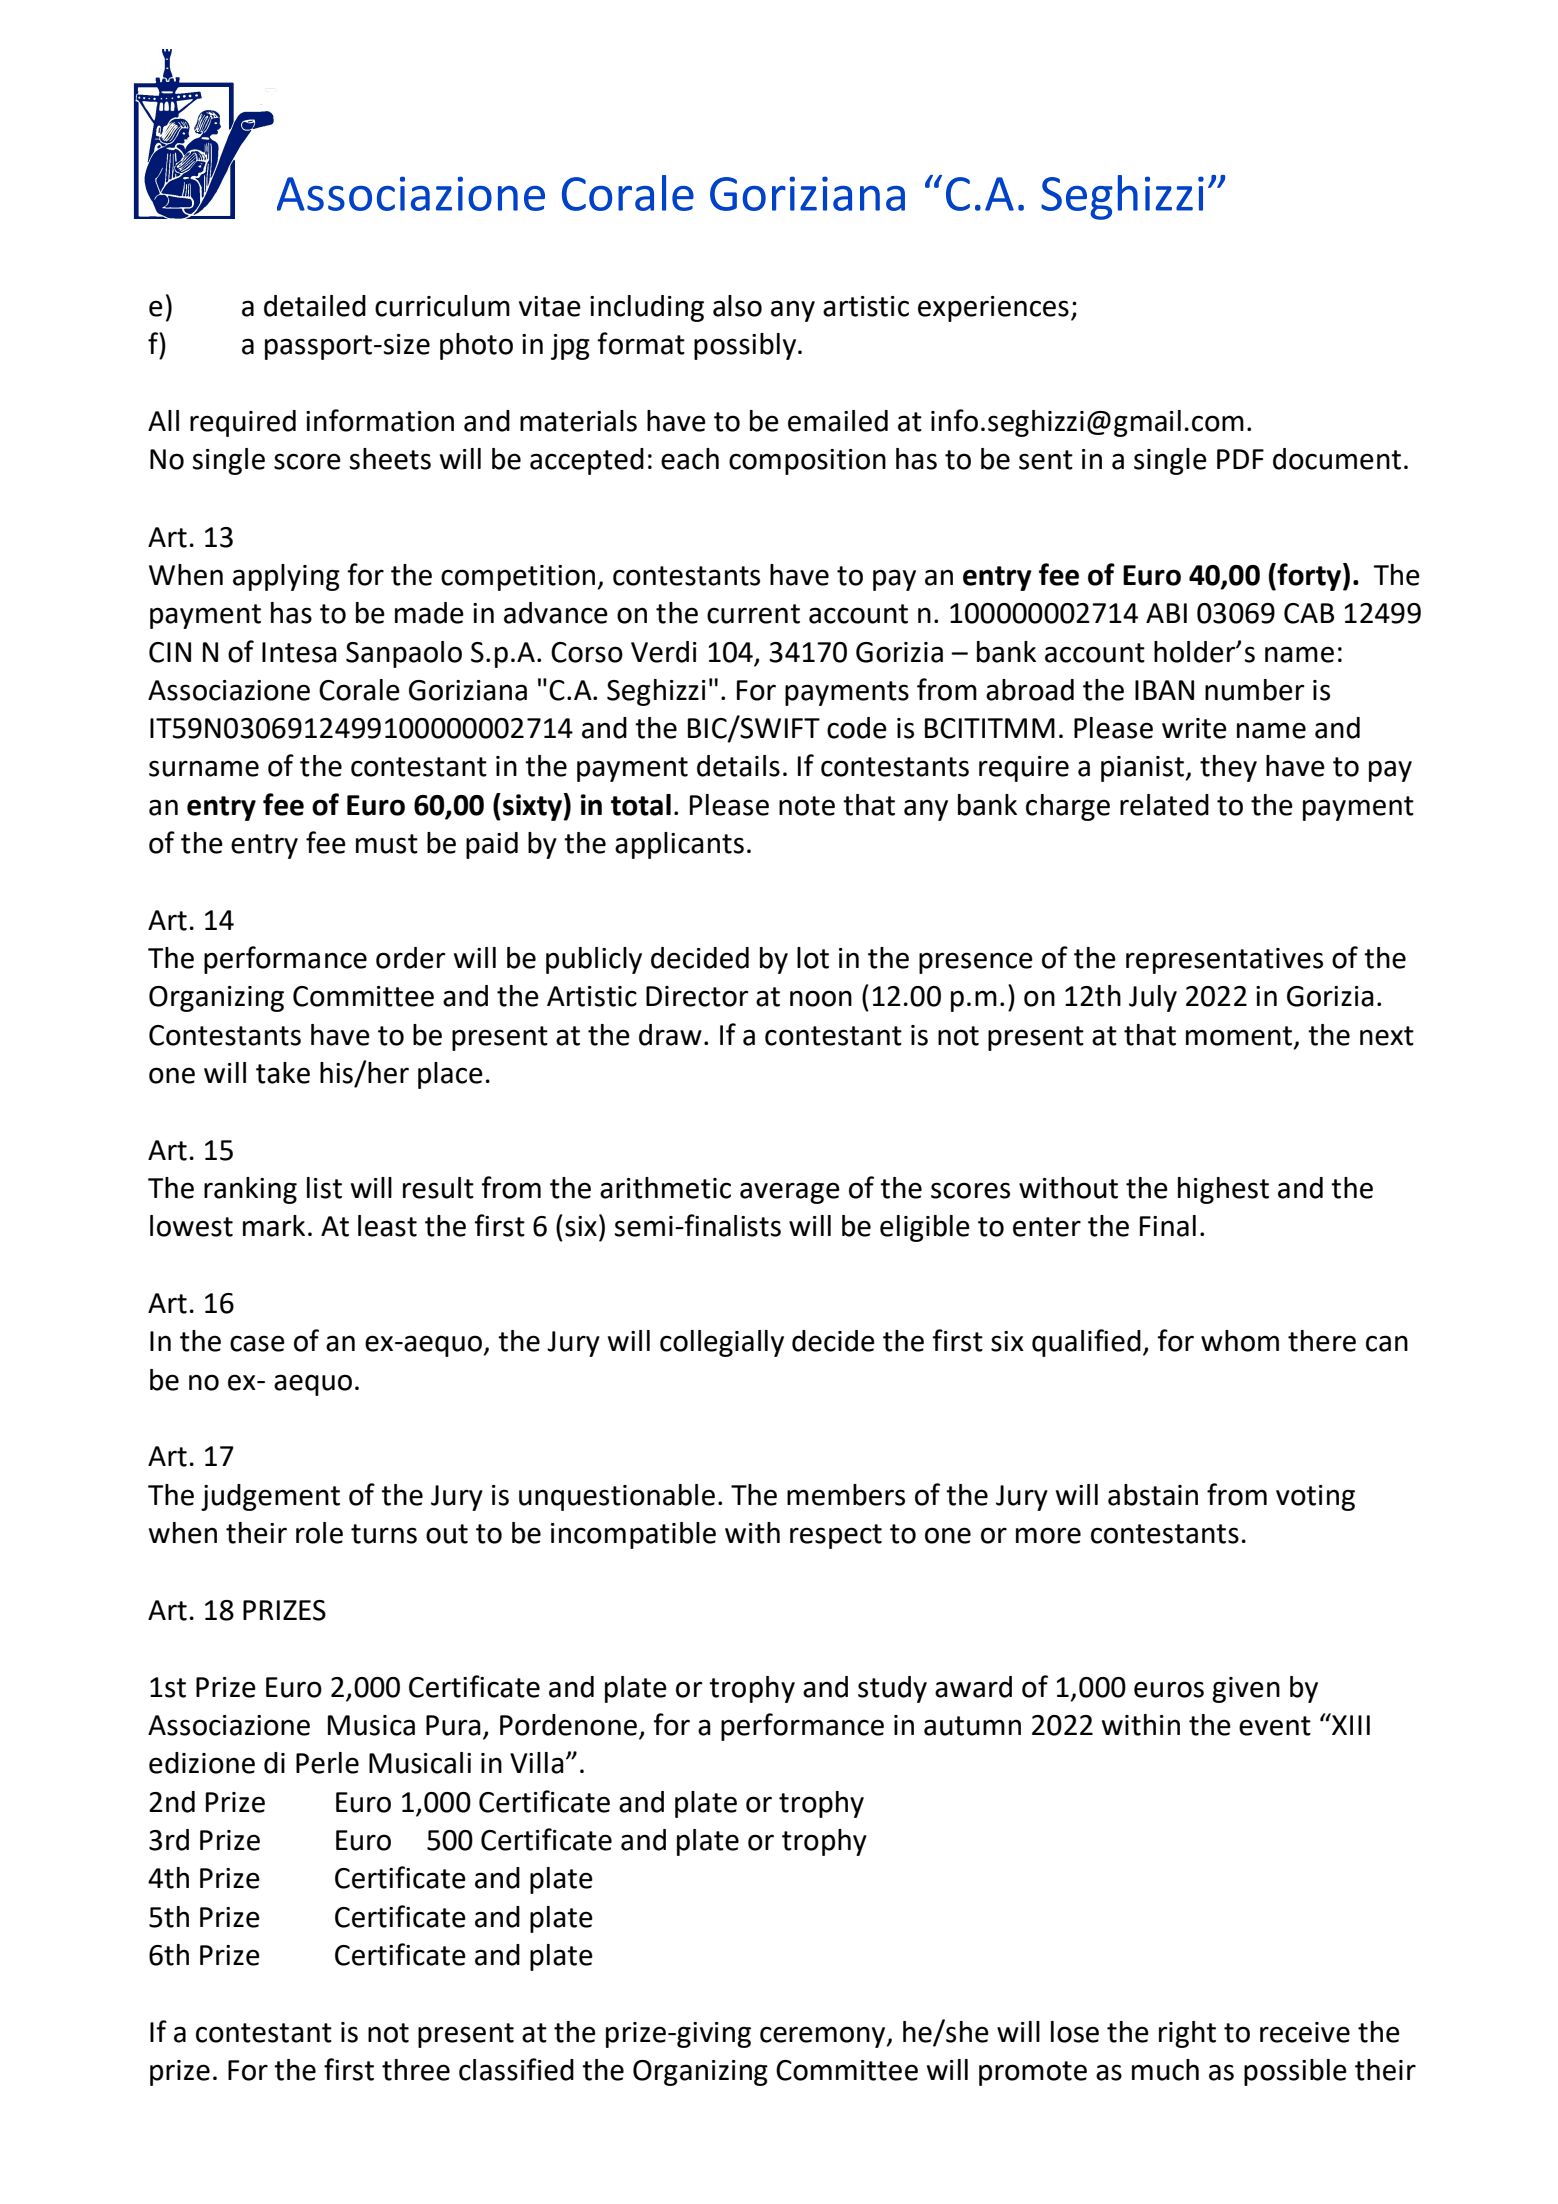 The image size is (1558, 2204). Describe the element at coordinates (790, 1193) in the page. I see `average` at that location.
